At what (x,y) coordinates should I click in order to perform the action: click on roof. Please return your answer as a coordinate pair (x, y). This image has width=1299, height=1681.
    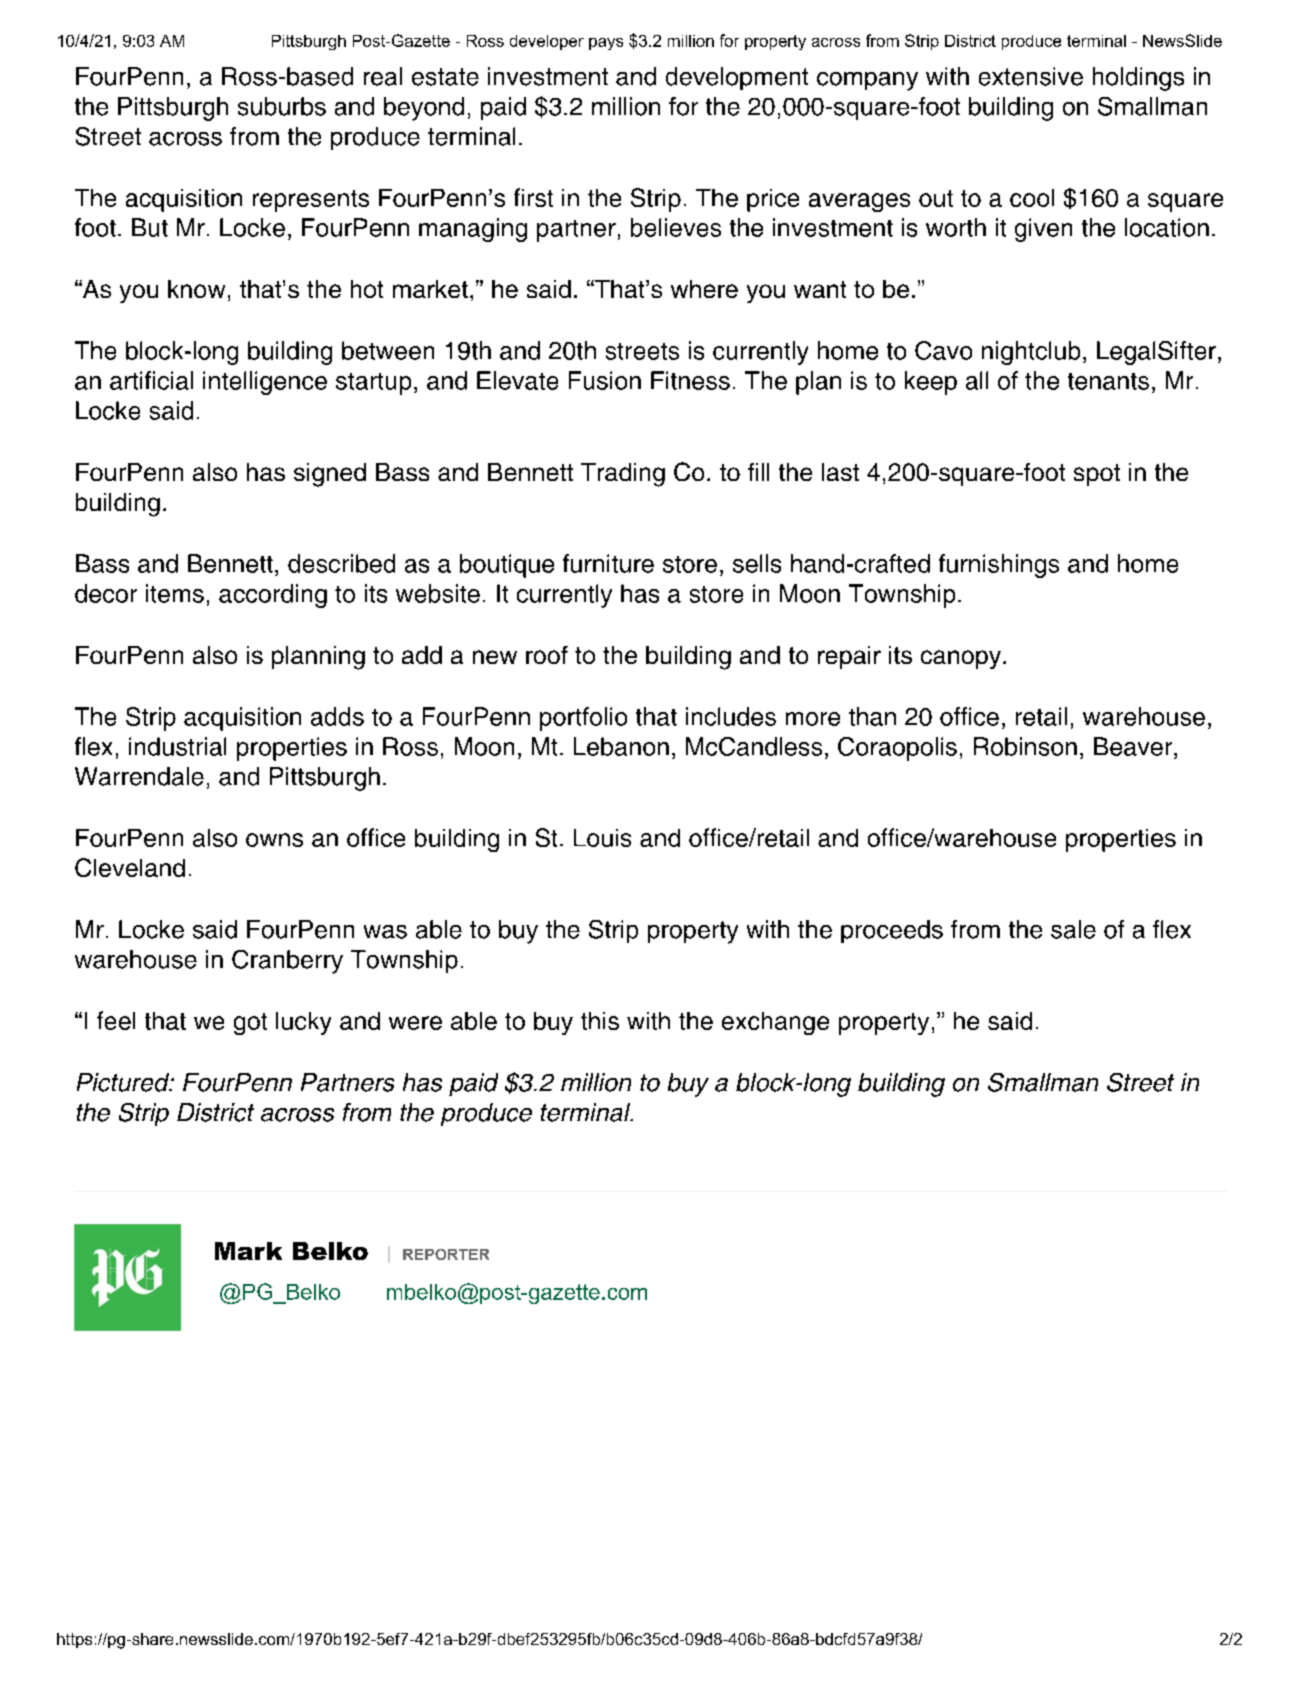
    Looking at the image, I should click on (547, 655).
